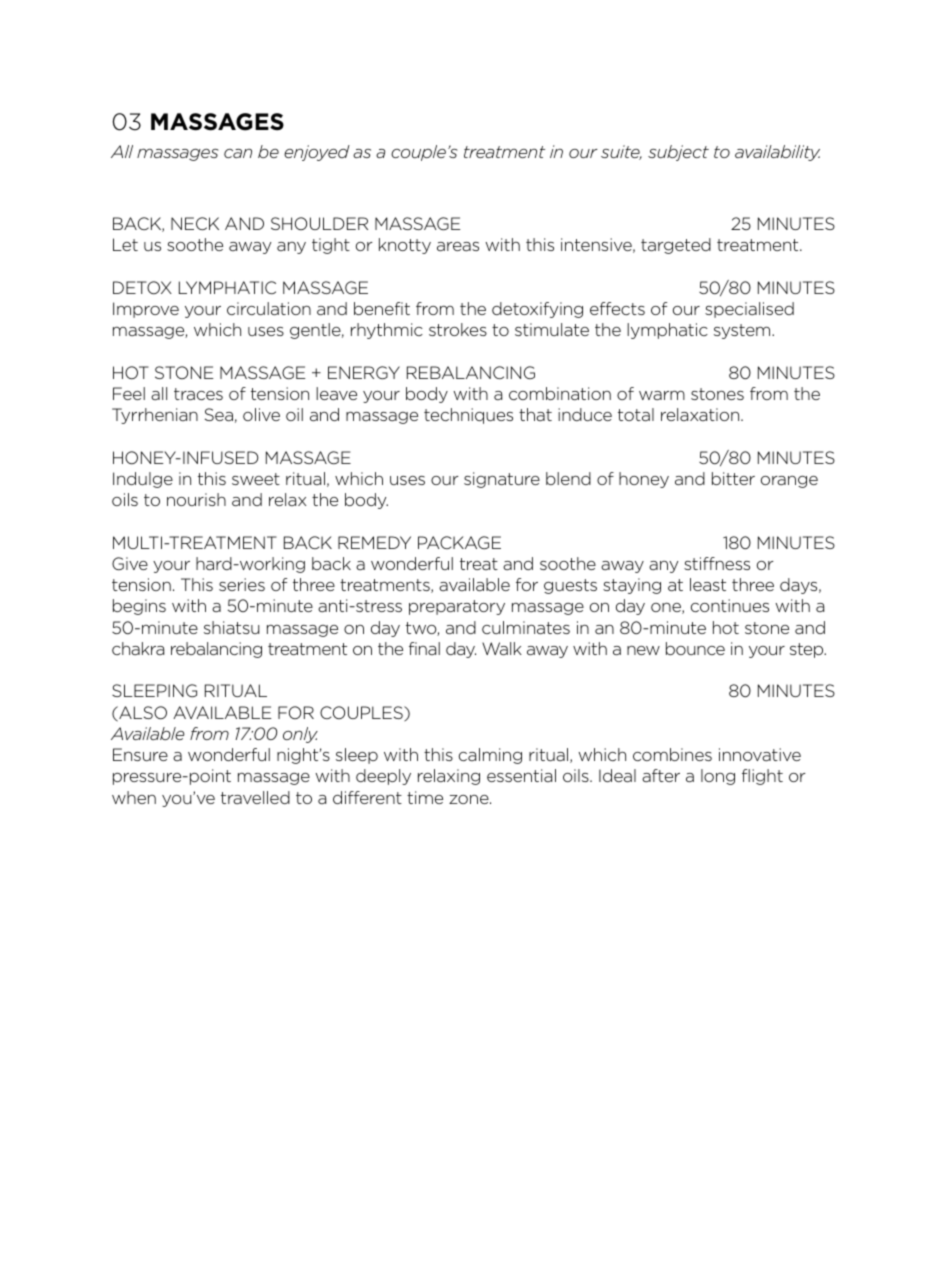 This page has width=947, height=1288. I want to click on Improve, so click(146, 310).
